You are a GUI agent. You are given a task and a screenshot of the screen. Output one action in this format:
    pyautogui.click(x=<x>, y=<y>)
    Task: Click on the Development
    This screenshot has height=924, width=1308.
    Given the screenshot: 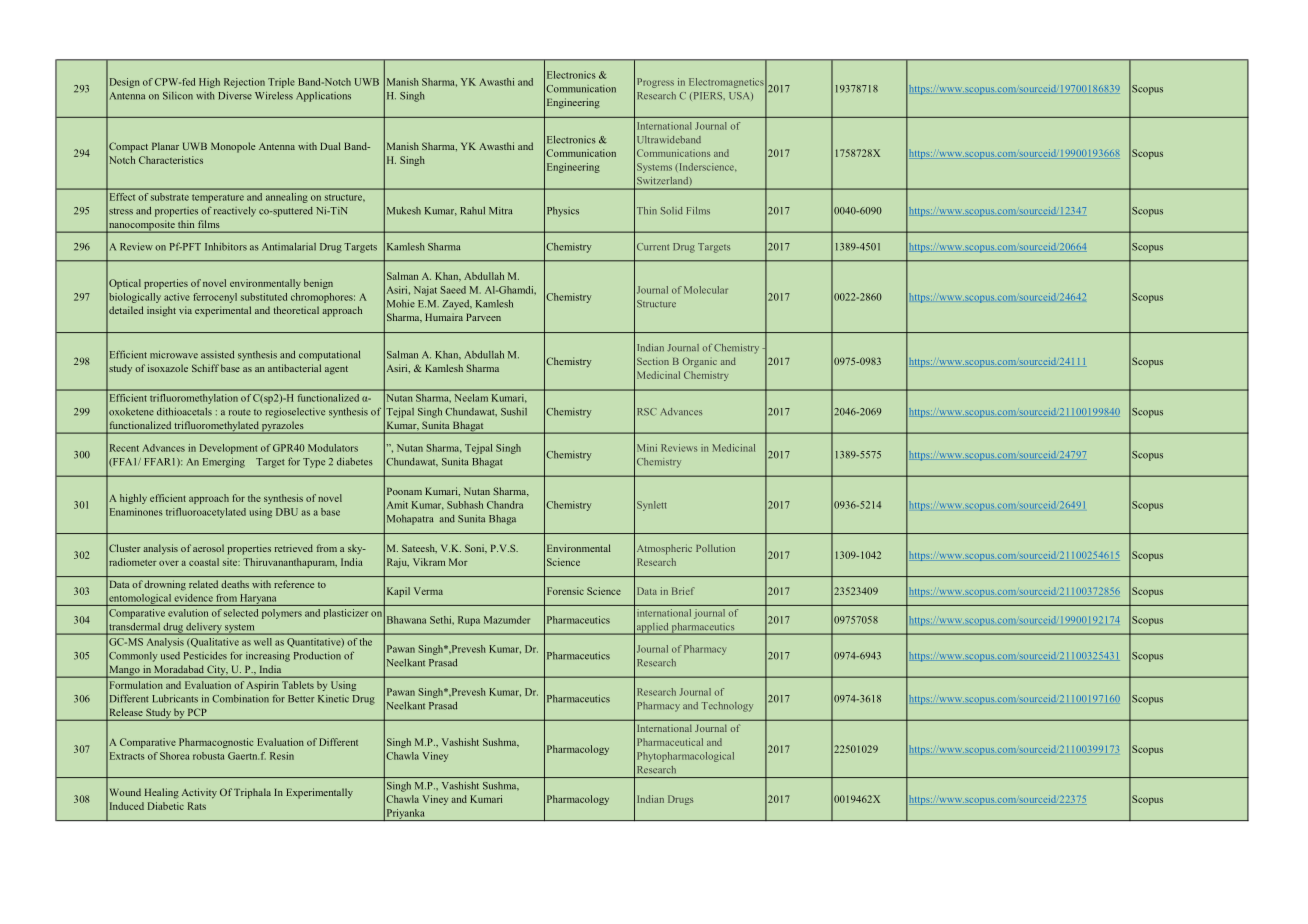 What is the action you would take?
    pyautogui.click(x=229, y=449)
